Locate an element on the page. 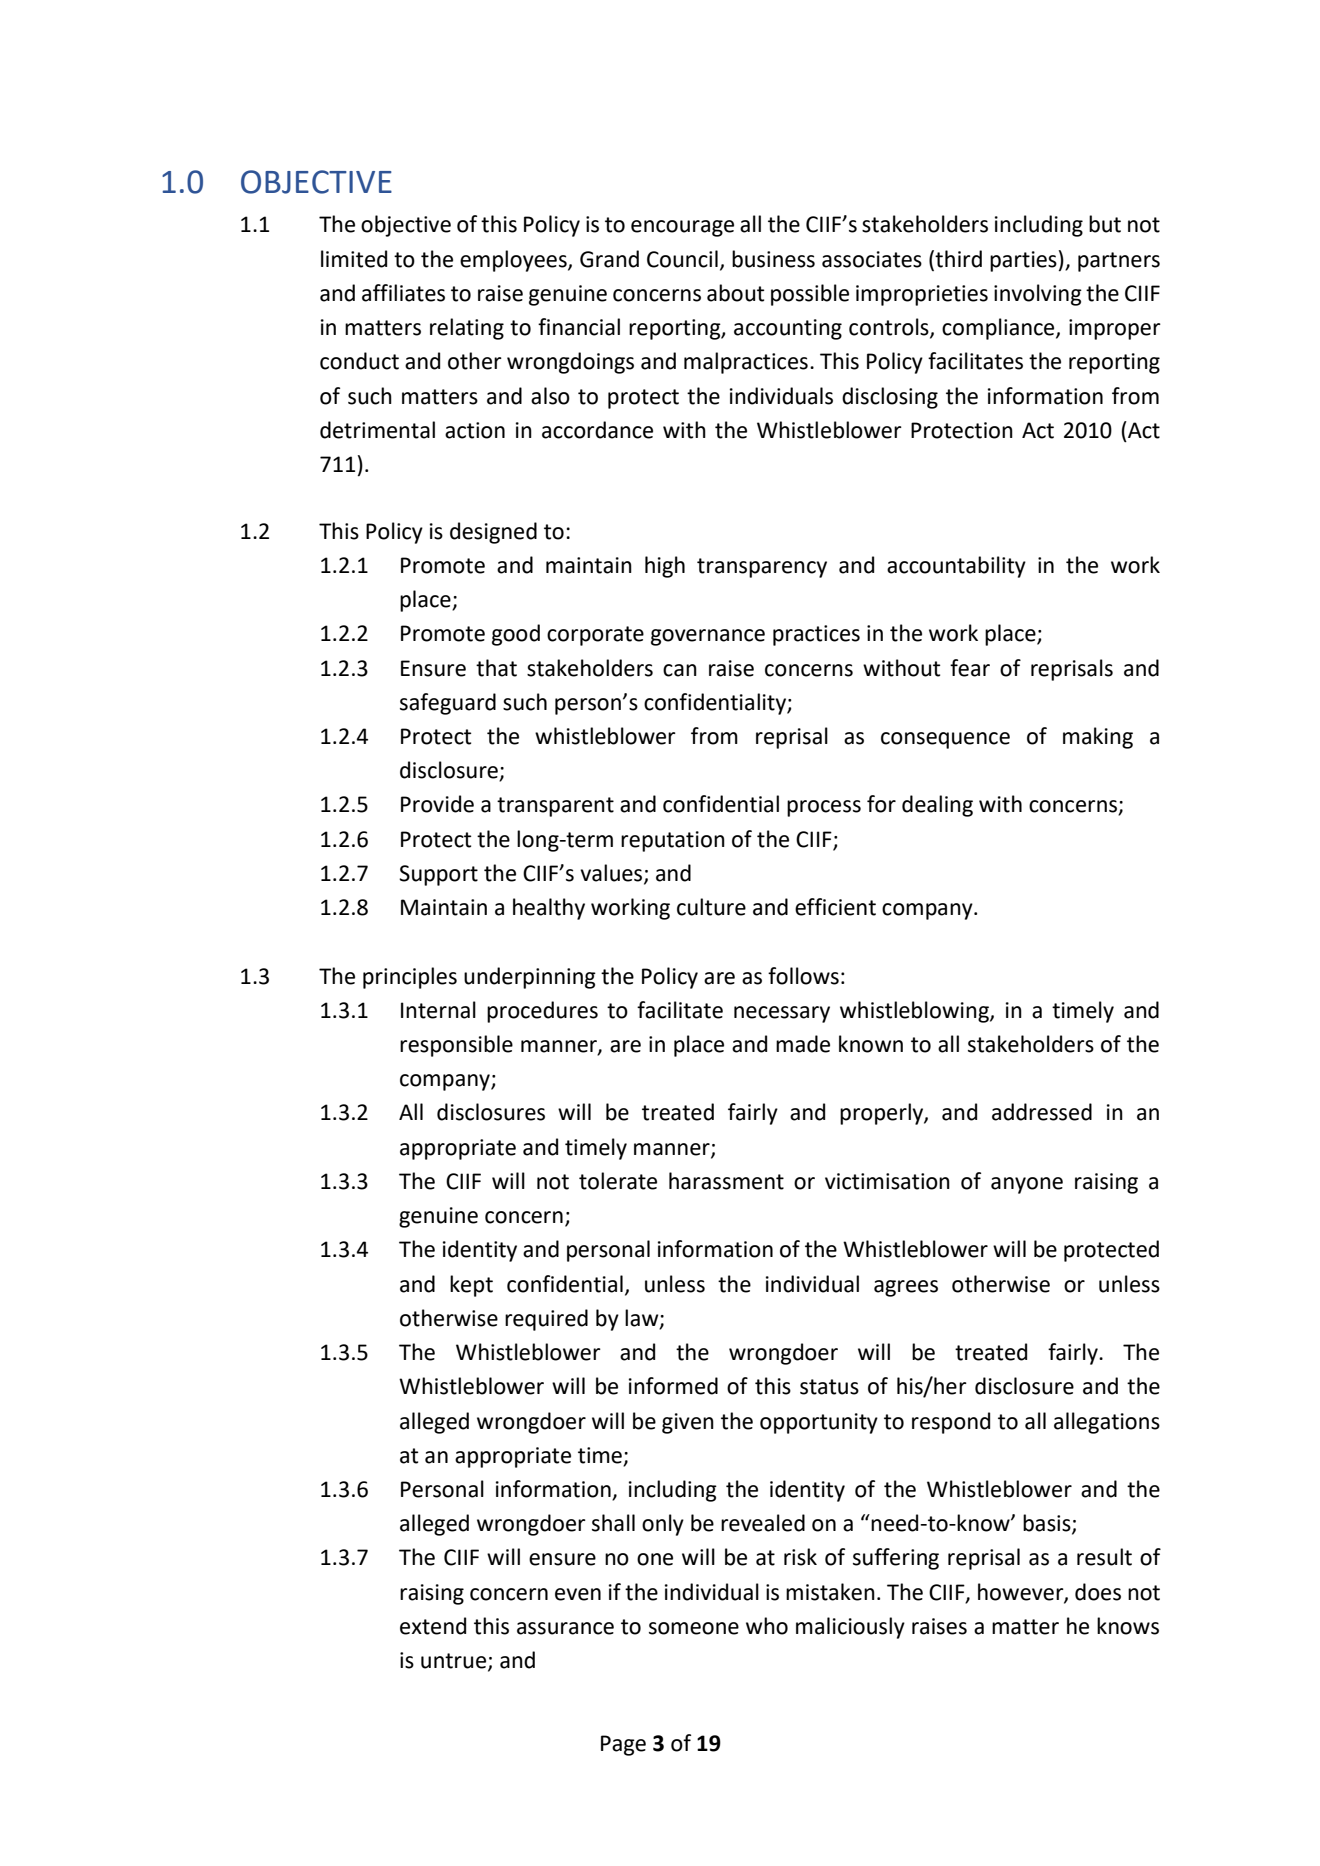 Image resolution: width=1320 pixels, height=1866 pixels. relating is located at coordinates (467, 329).
